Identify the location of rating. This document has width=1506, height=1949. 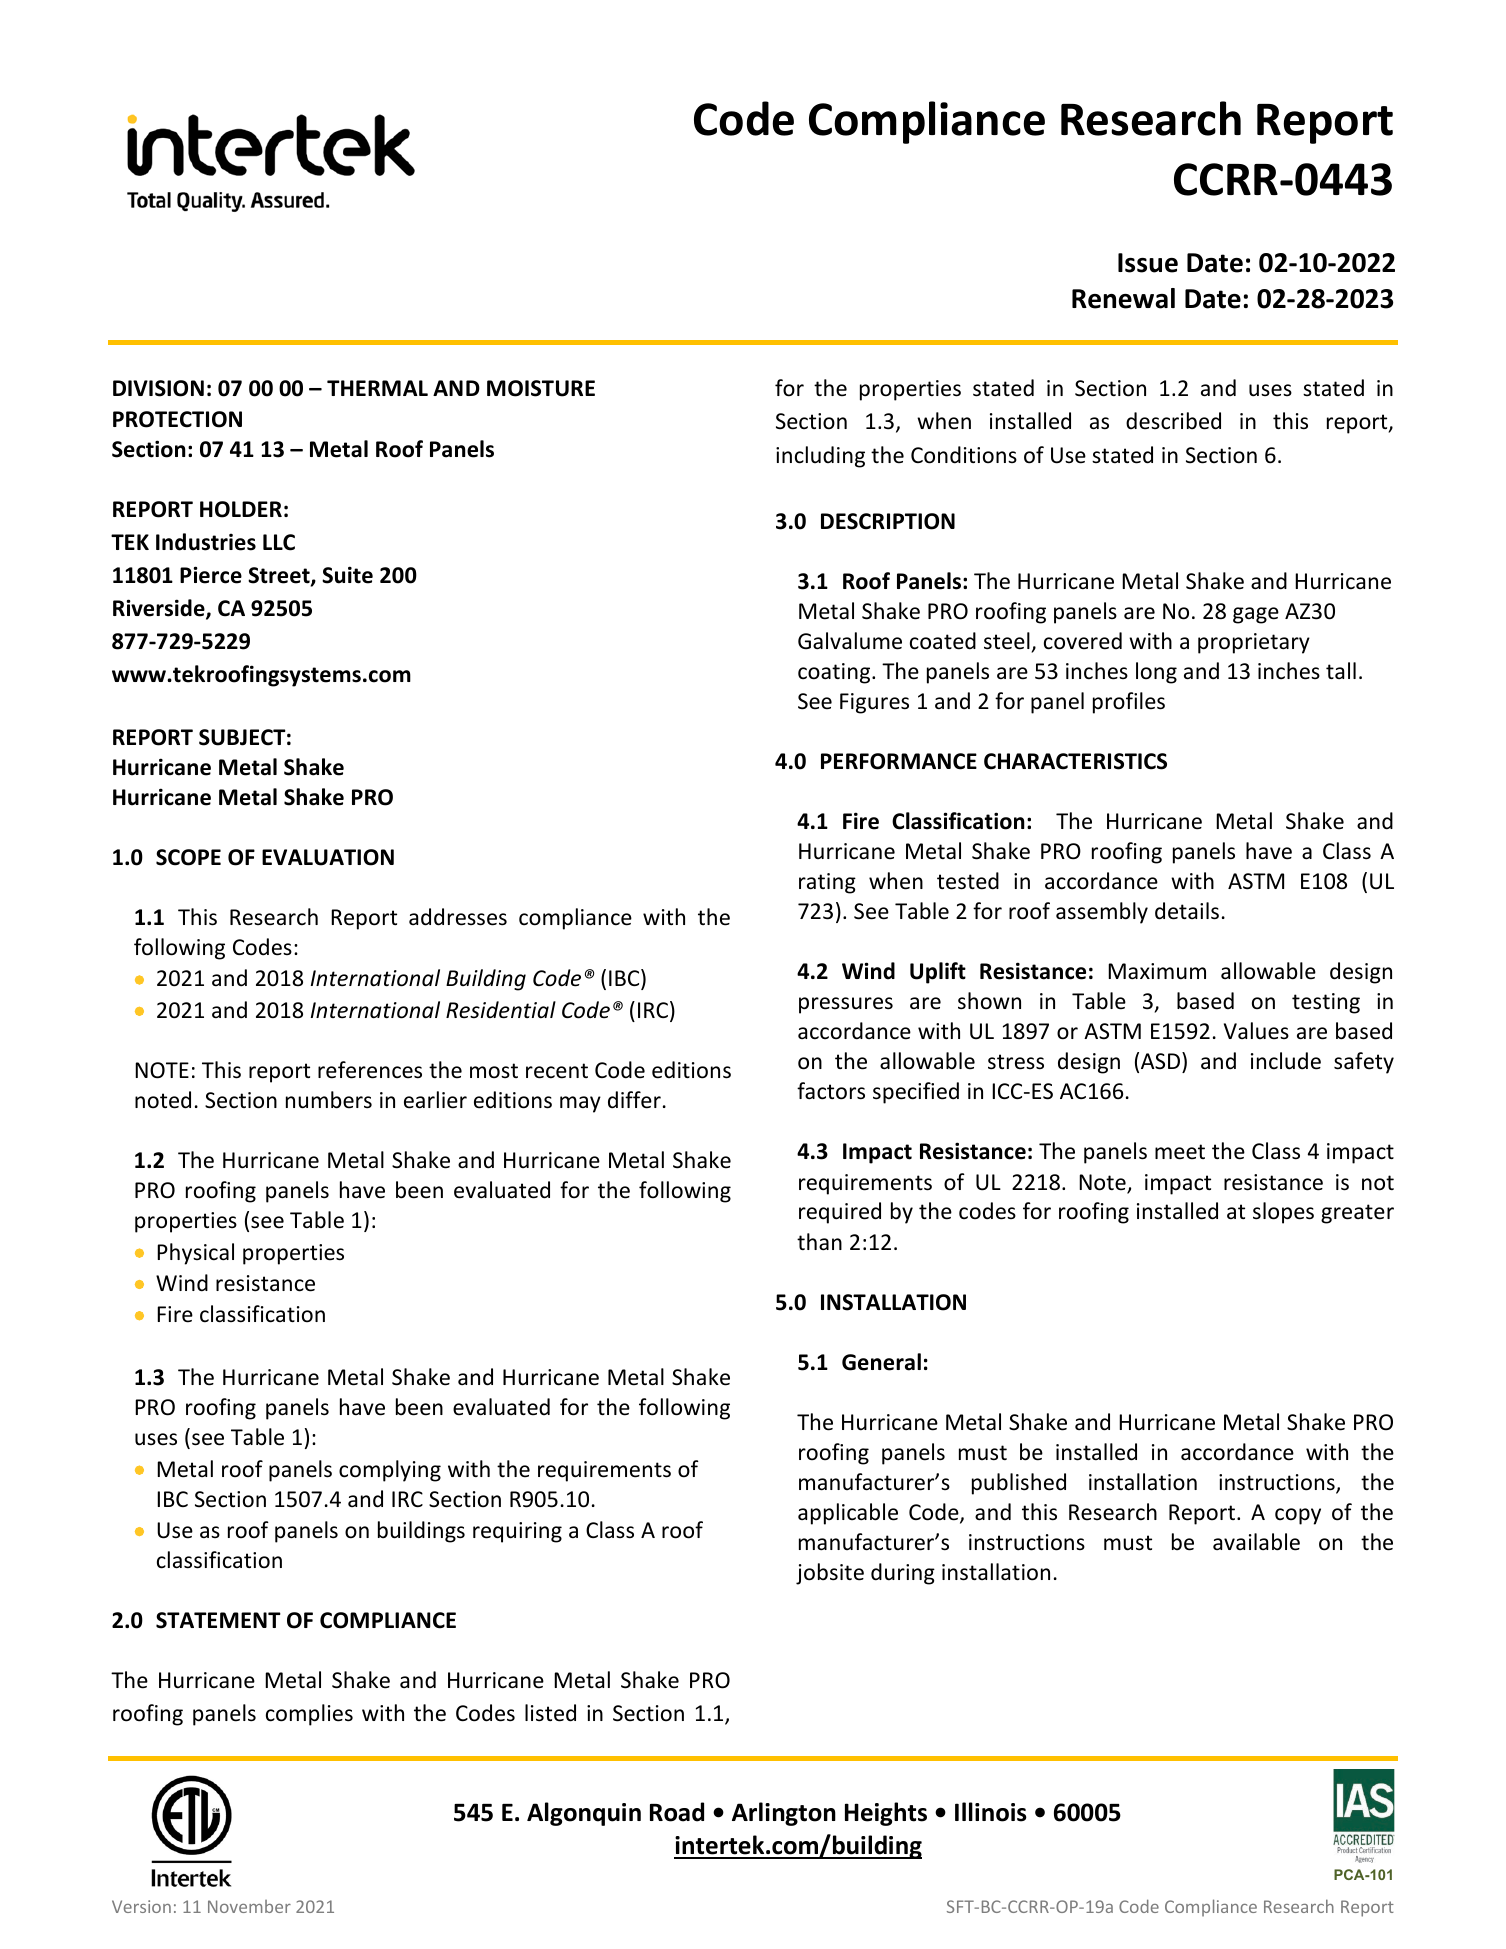
(827, 883).
